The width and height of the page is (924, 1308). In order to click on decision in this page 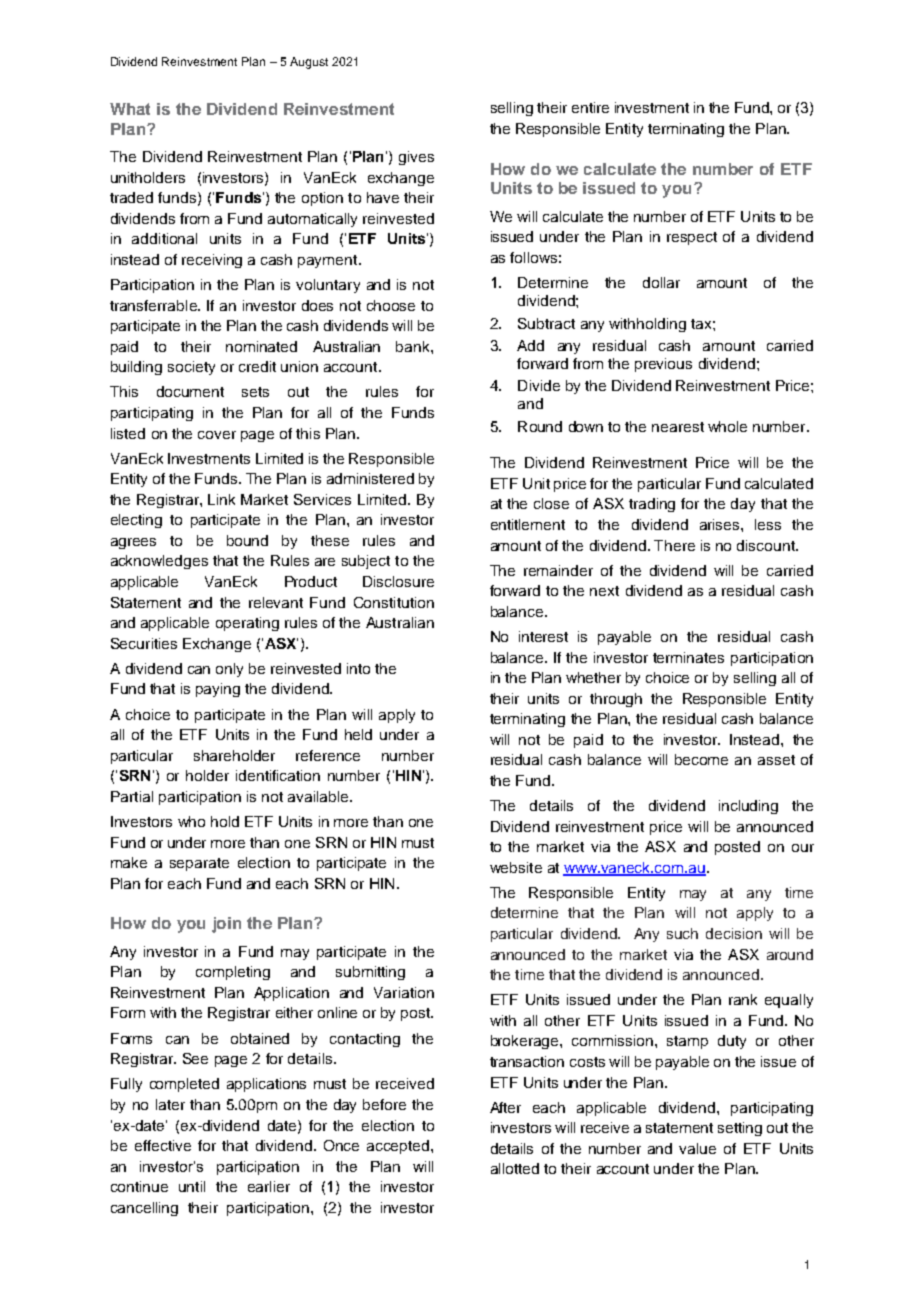, I will do `click(734, 933)`.
